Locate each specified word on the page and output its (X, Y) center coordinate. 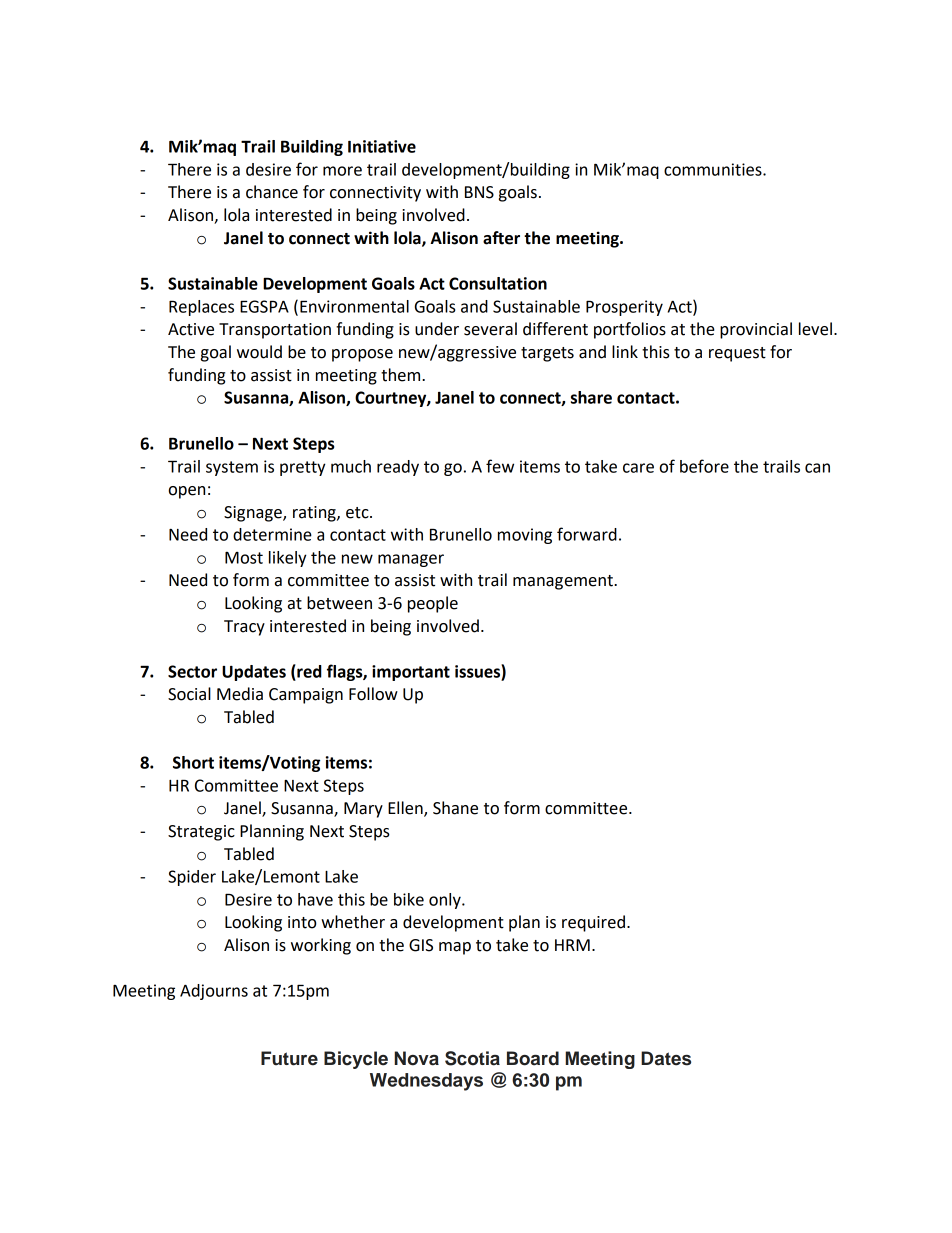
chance (272, 192)
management (564, 582)
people (433, 604)
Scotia (472, 1058)
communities (714, 169)
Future (289, 1058)
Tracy (244, 628)
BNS (479, 192)
